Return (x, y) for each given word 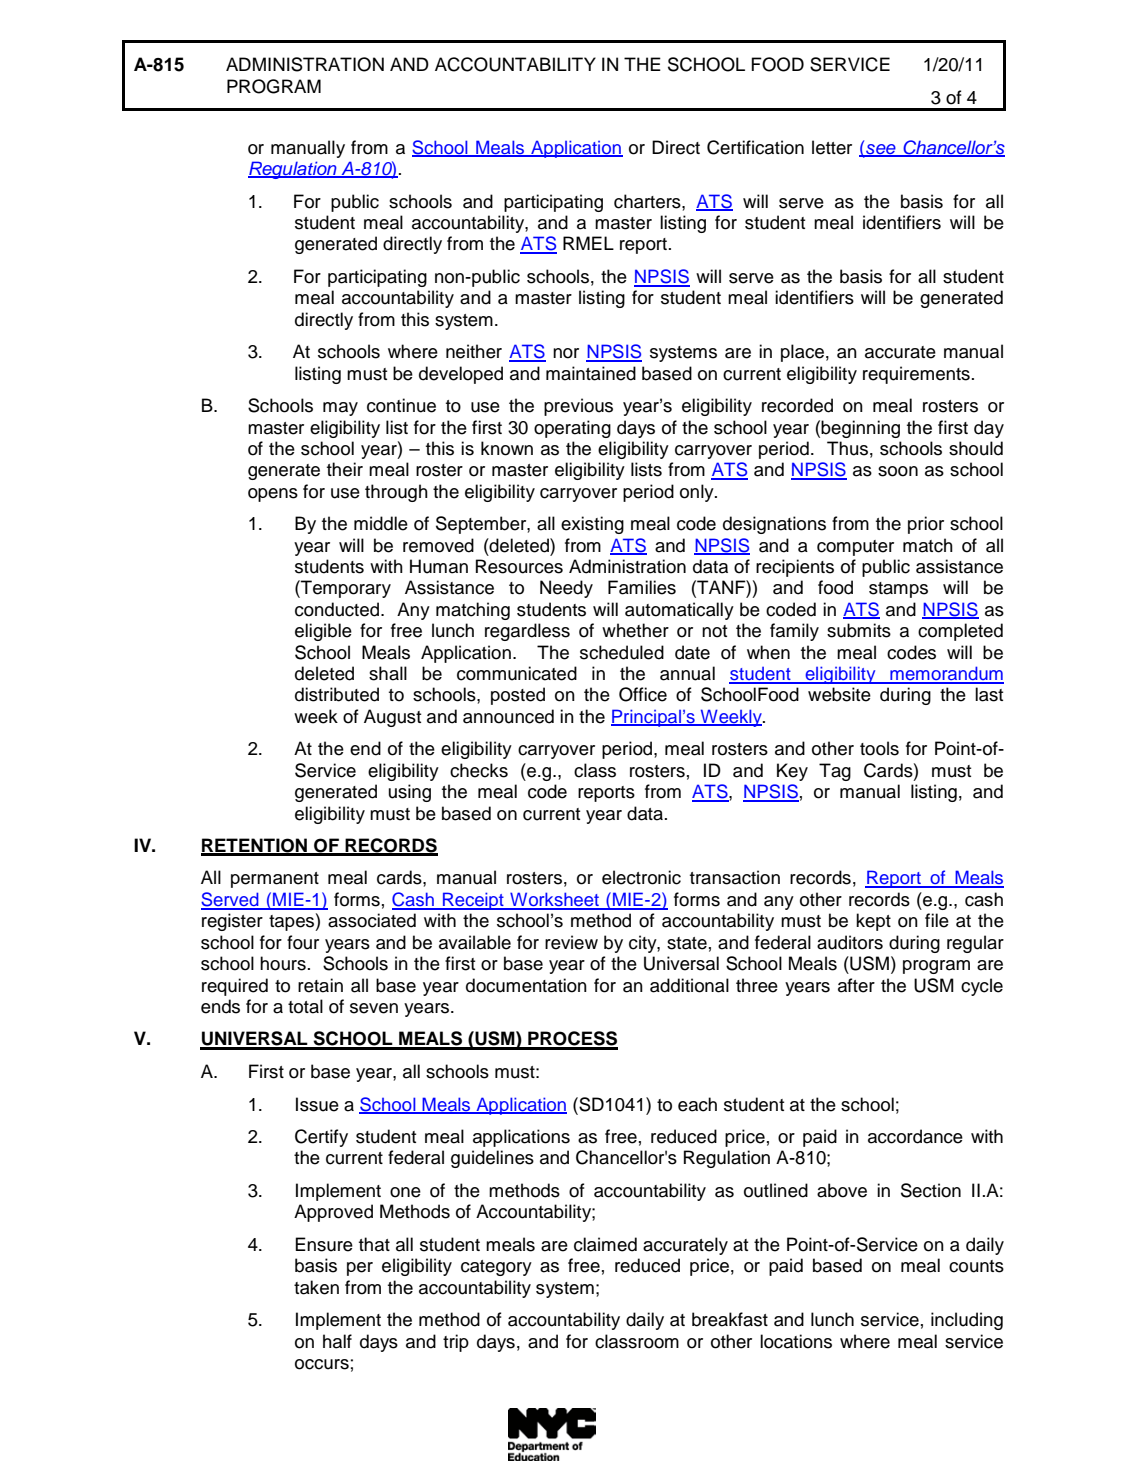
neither (474, 351)
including (967, 1321)
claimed (605, 1244)
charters (648, 201)
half (337, 1341)
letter (832, 147)
